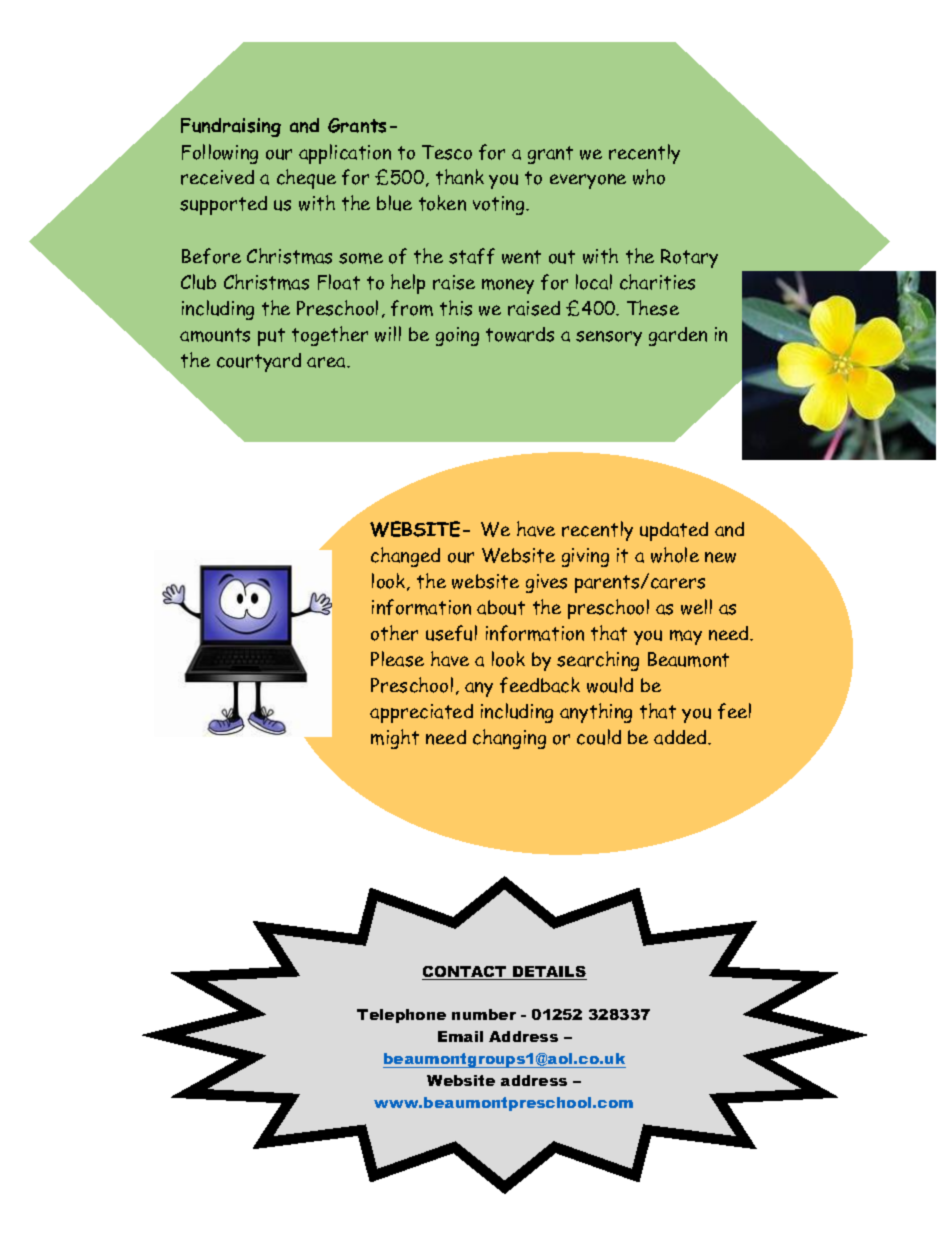  I want to click on Tesco, so click(447, 152).
